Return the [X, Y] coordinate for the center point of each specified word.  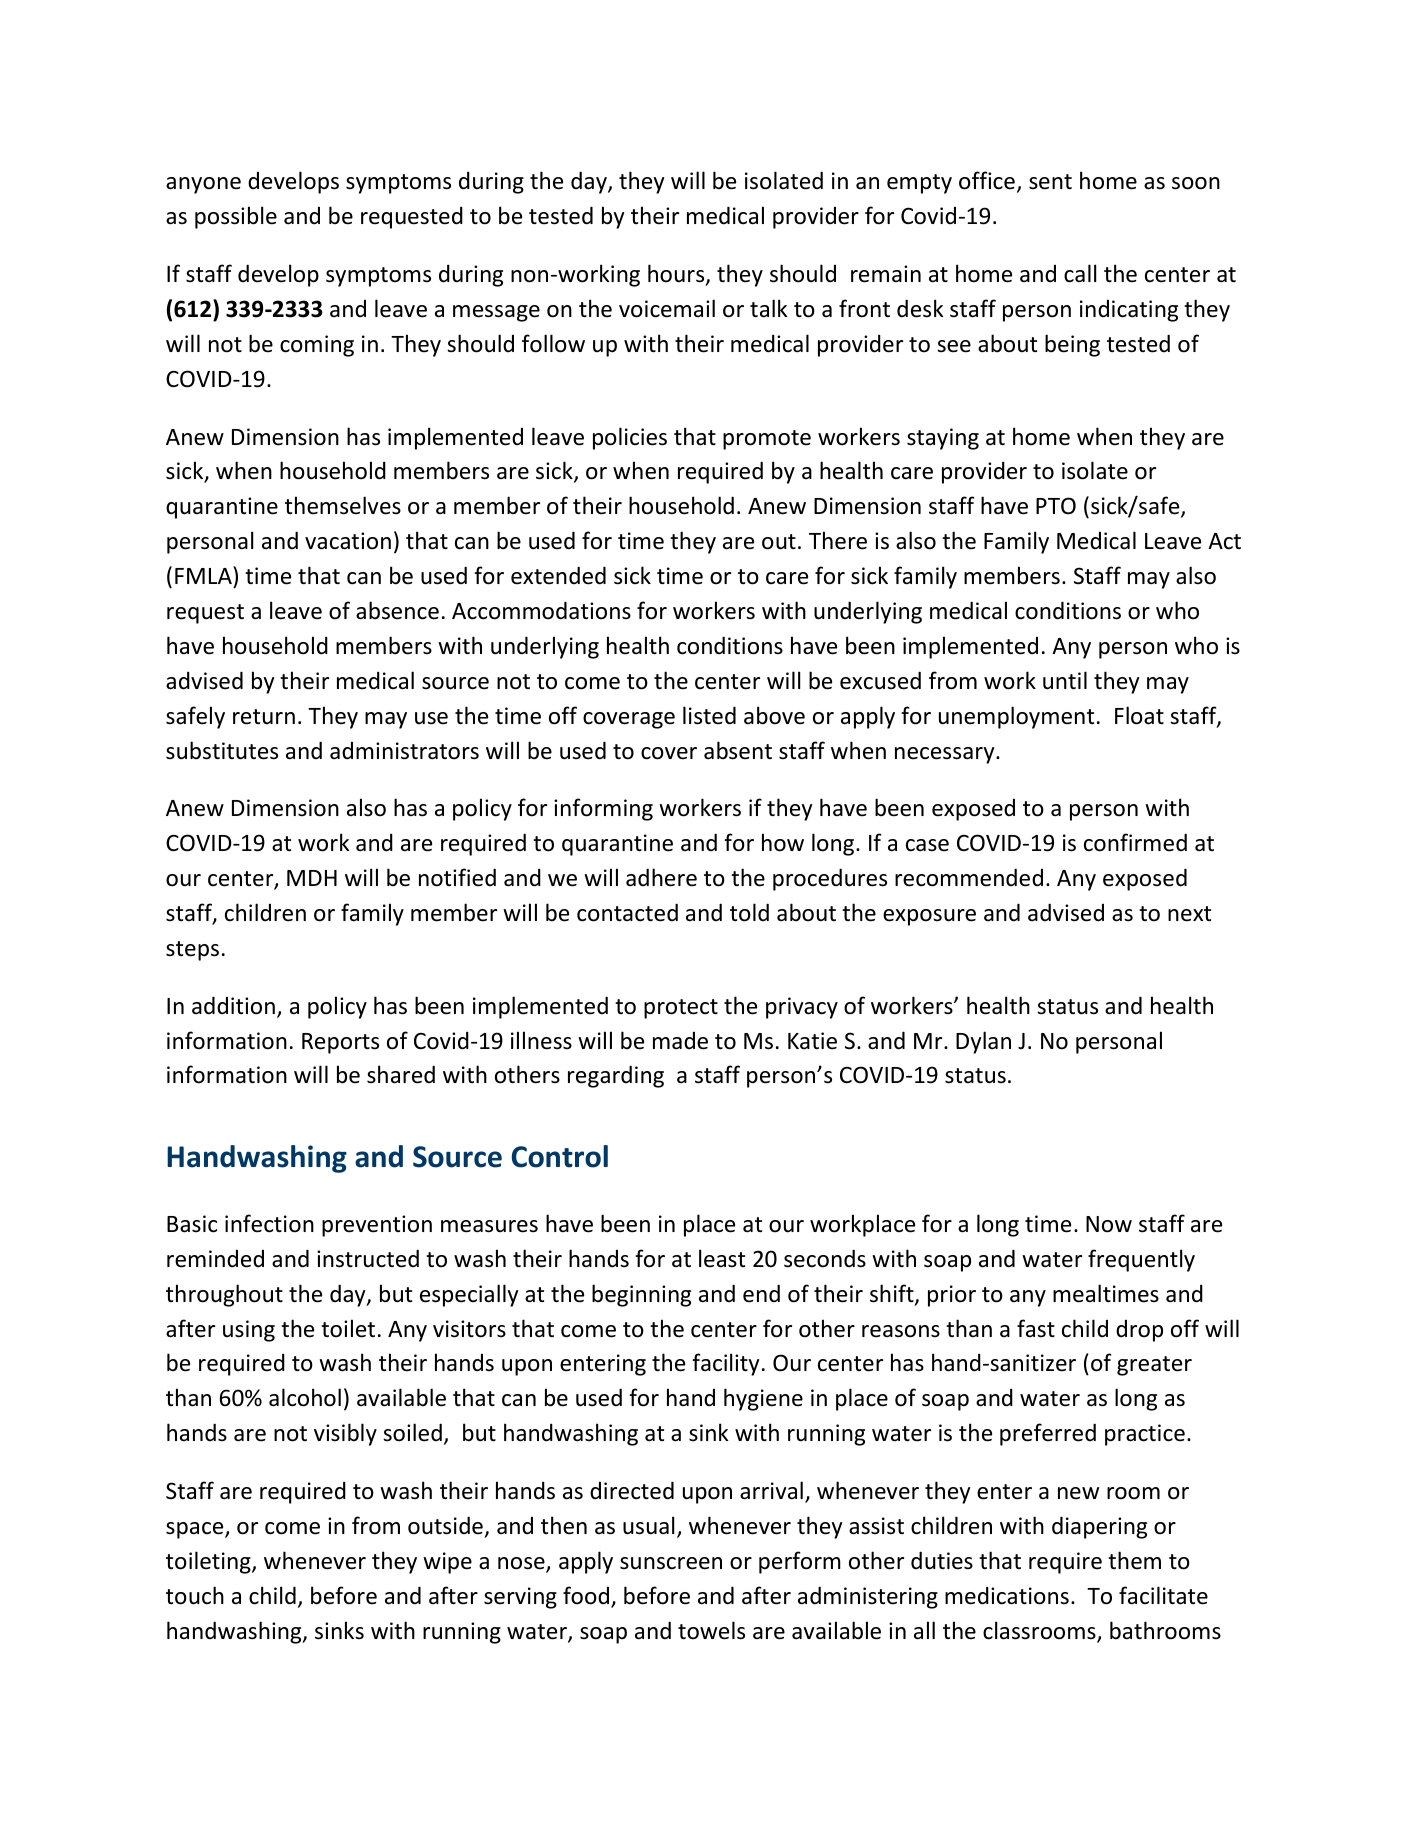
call [1080, 273]
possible [236, 217]
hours [677, 274]
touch [195, 1595]
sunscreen [671, 1563]
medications [1007, 1596]
